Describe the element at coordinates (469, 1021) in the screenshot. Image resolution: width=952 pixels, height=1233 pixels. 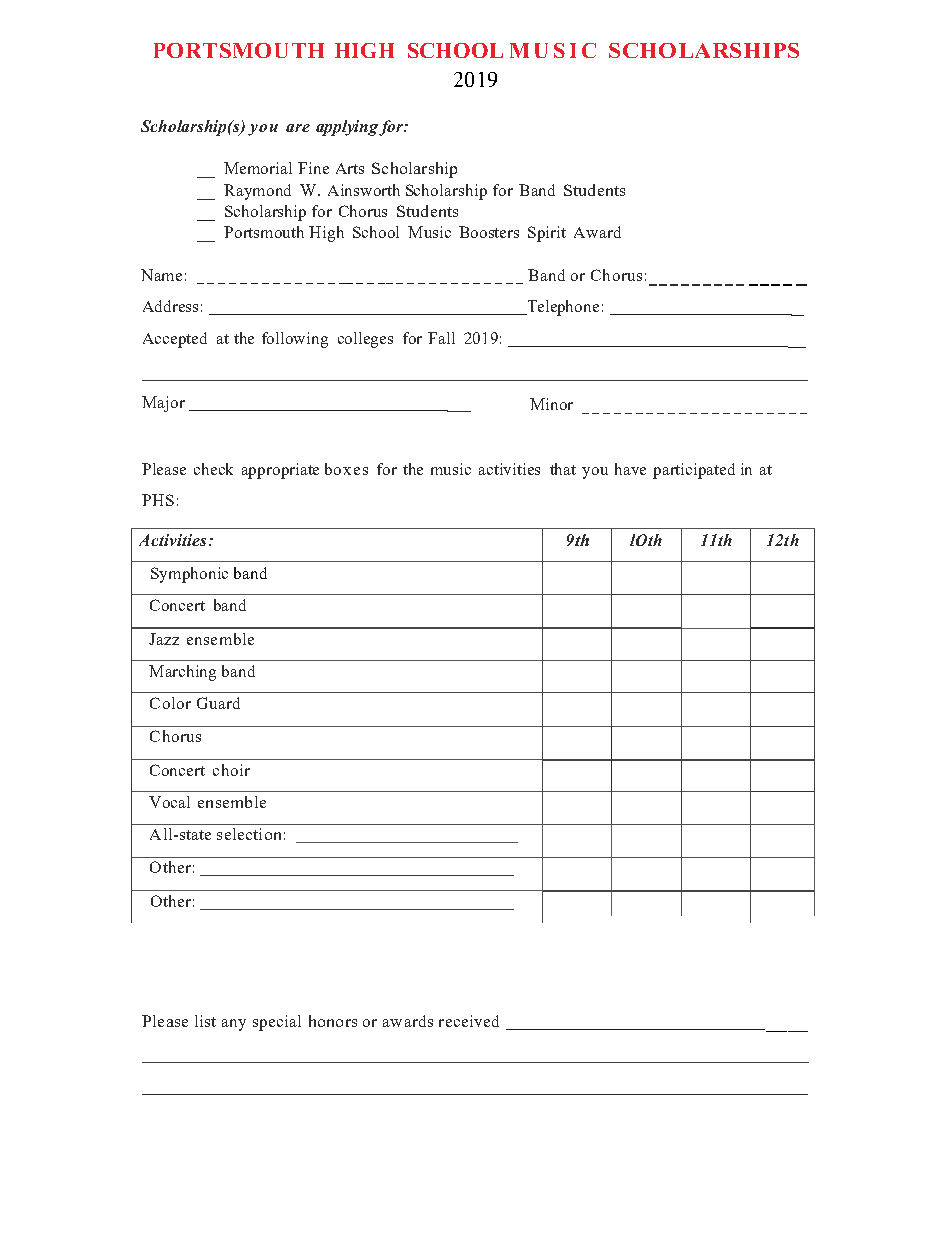
I see `received` at that location.
